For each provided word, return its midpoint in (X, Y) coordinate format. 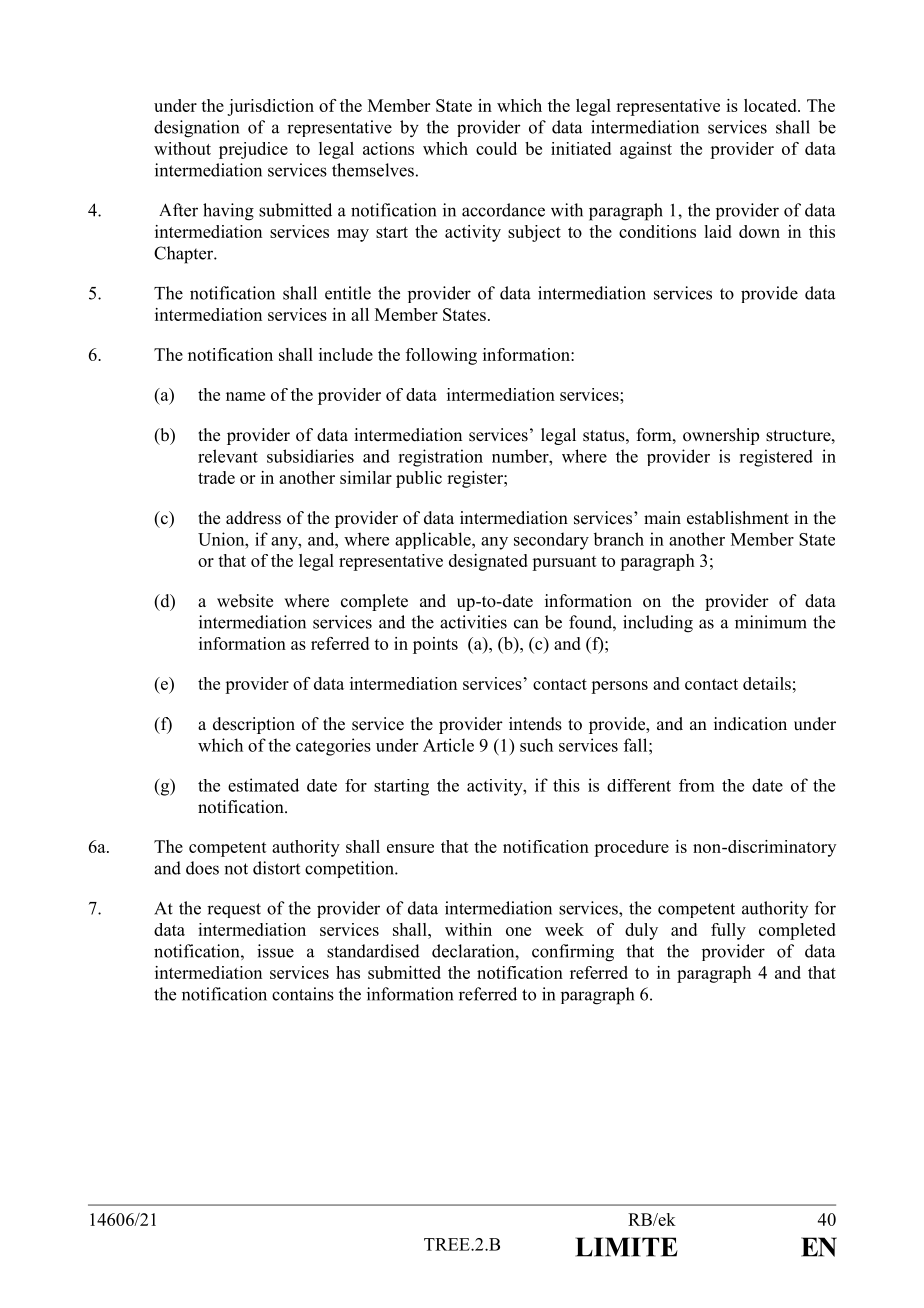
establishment (738, 518)
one (518, 931)
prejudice (253, 150)
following (441, 356)
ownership (721, 436)
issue (275, 951)
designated (488, 562)
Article (448, 745)
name (245, 396)
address (253, 518)
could (496, 148)
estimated (263, 785)
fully (728, 931)
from (697, 785)
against (646, 150)
